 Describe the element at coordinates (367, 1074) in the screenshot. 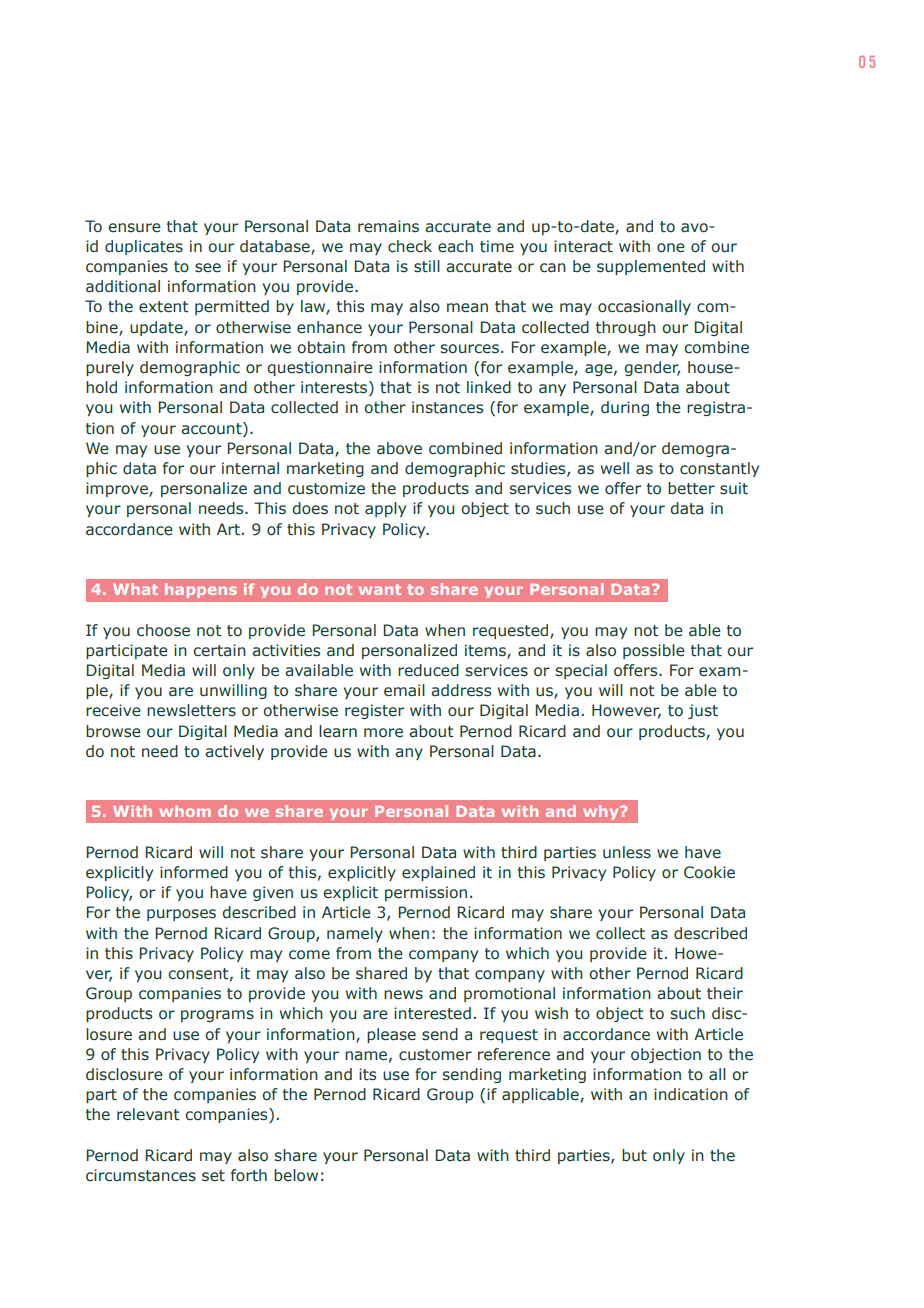

I see `its` at that location.
